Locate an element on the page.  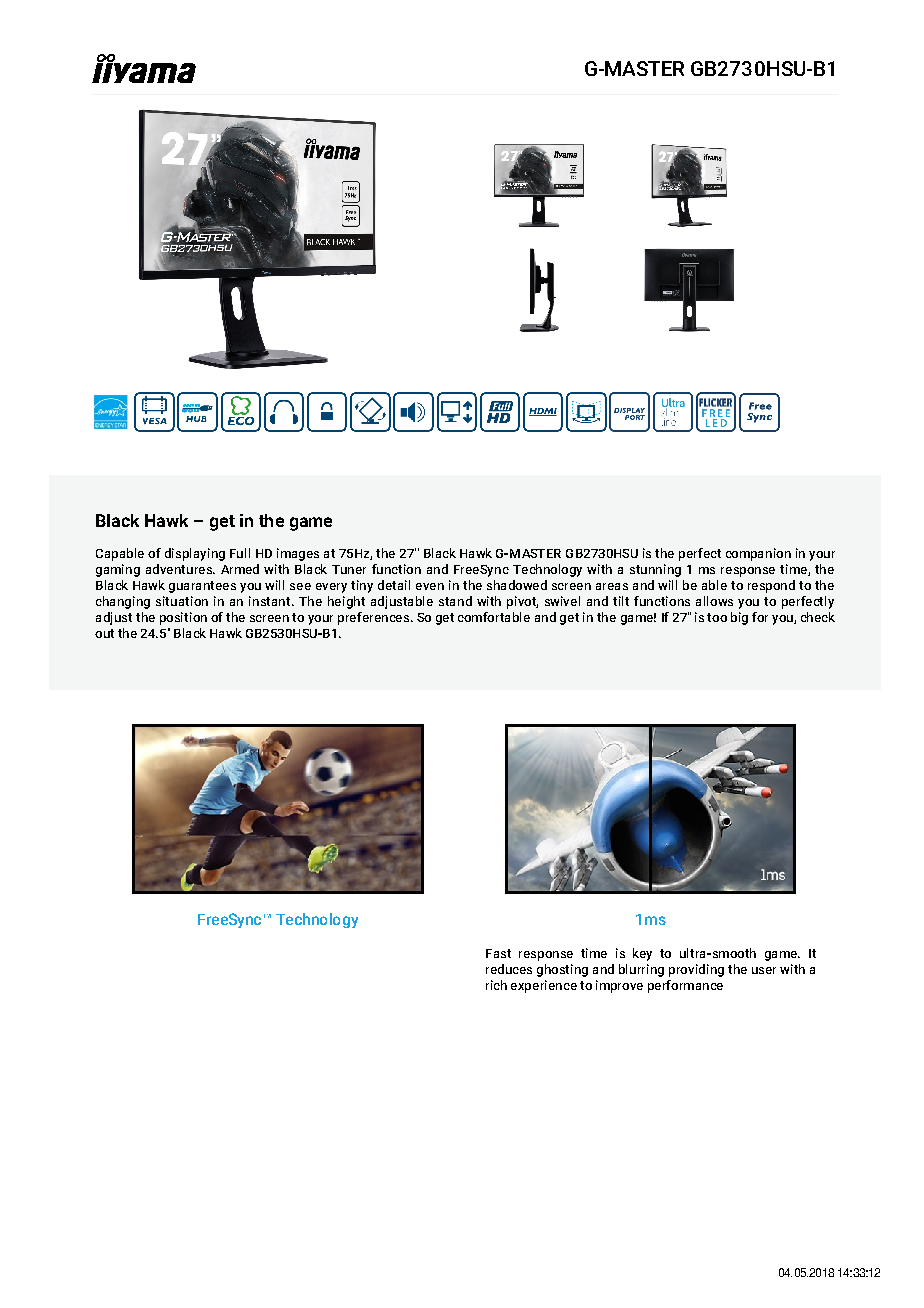
rich is located at coordinates (496, 985).
